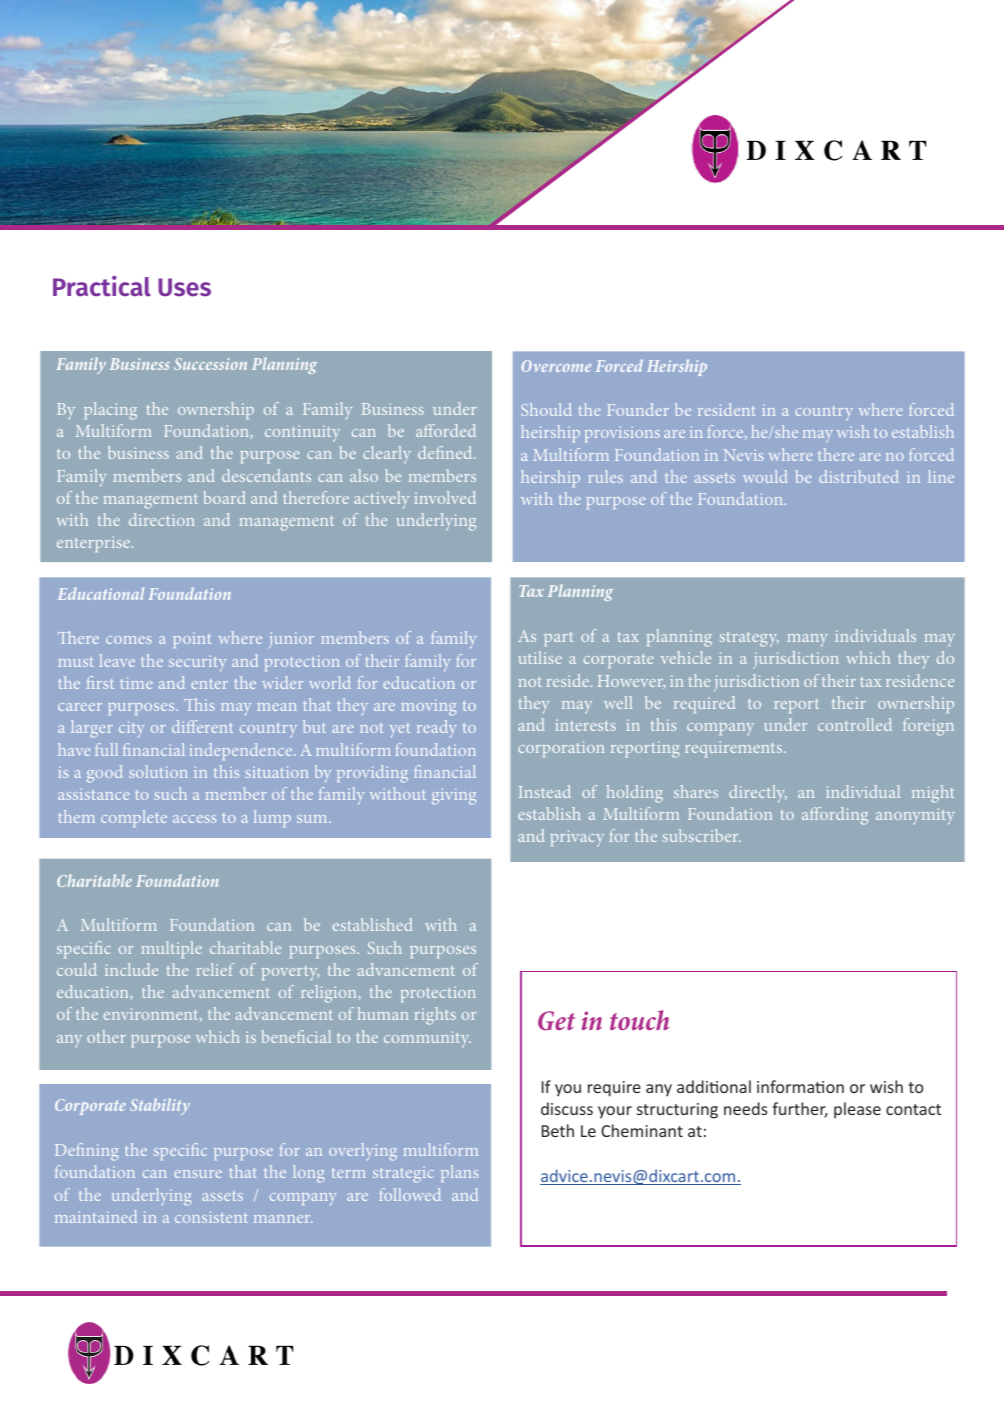  What do you see at coordinates (556, 366) in the image?
I see `Overcome` at bounding box center [556, 366].
